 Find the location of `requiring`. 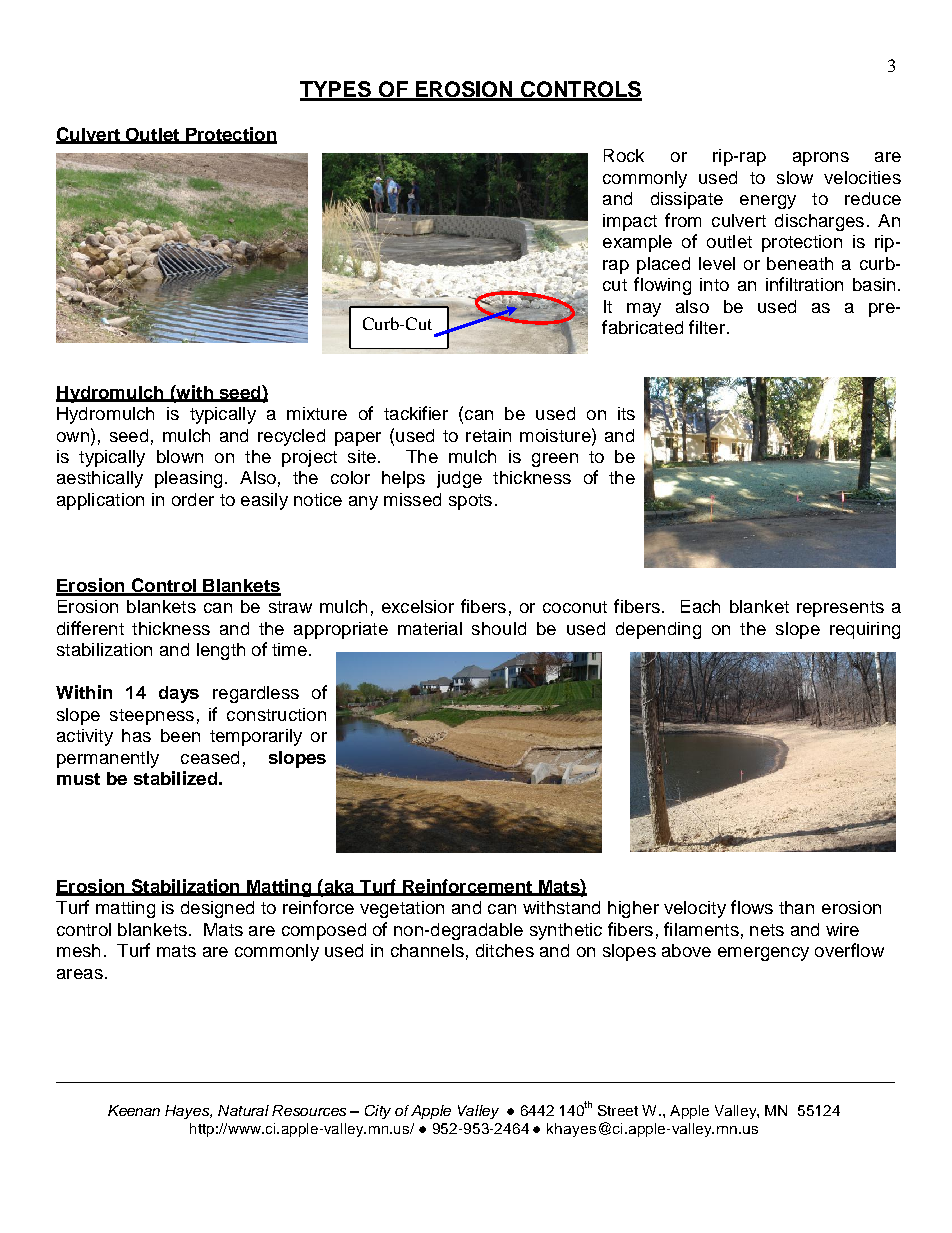

requiring is located at coordinates (865, 630).
